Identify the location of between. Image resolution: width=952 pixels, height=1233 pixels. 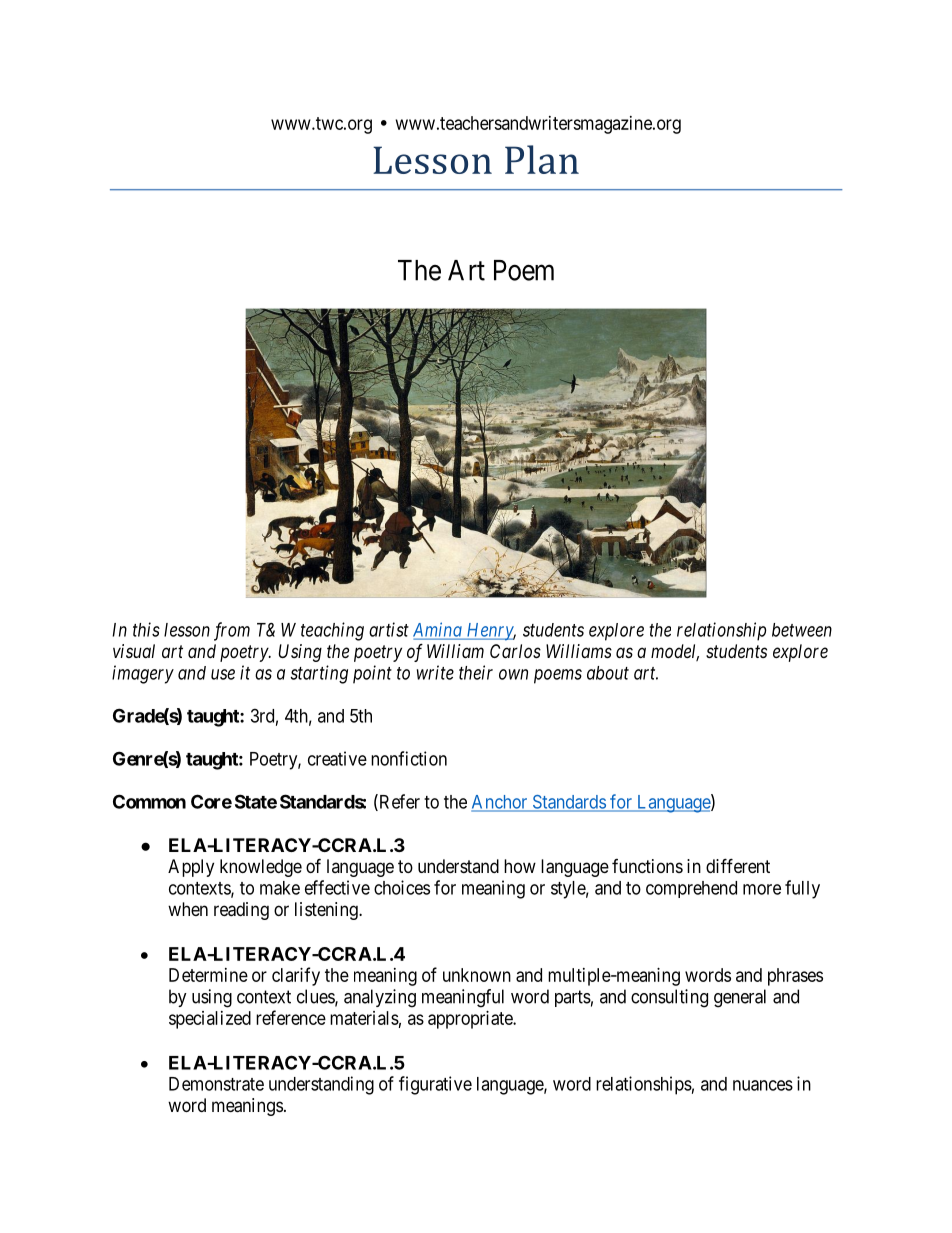
(802, 630).
